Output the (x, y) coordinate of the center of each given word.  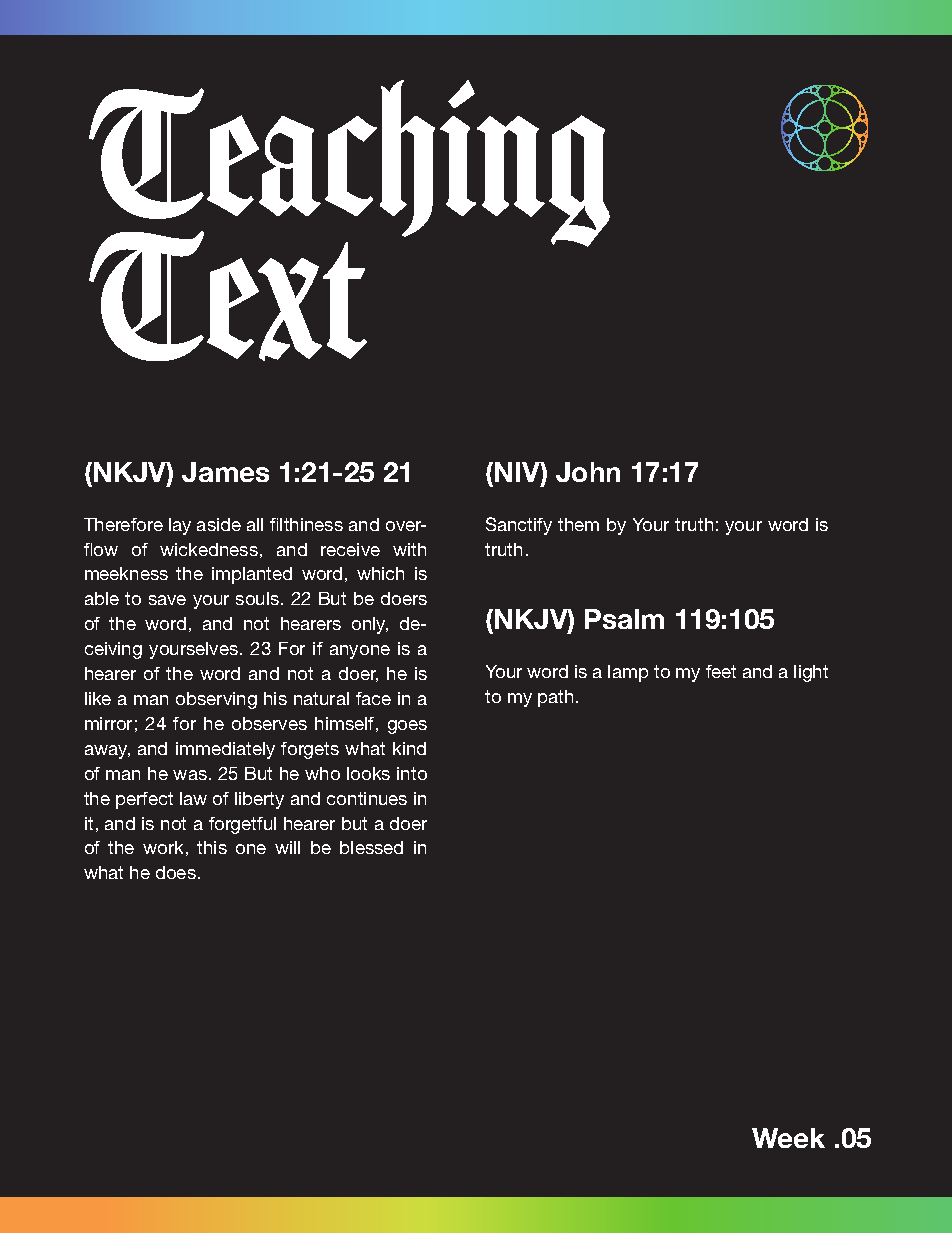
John (588, 472)
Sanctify (519, 526)
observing (216, 700)
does (176, 872)
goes (407, 727)
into (412, 773)
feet (721, 671)
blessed (371, 847)
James (225, 472)
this (212, 847)
